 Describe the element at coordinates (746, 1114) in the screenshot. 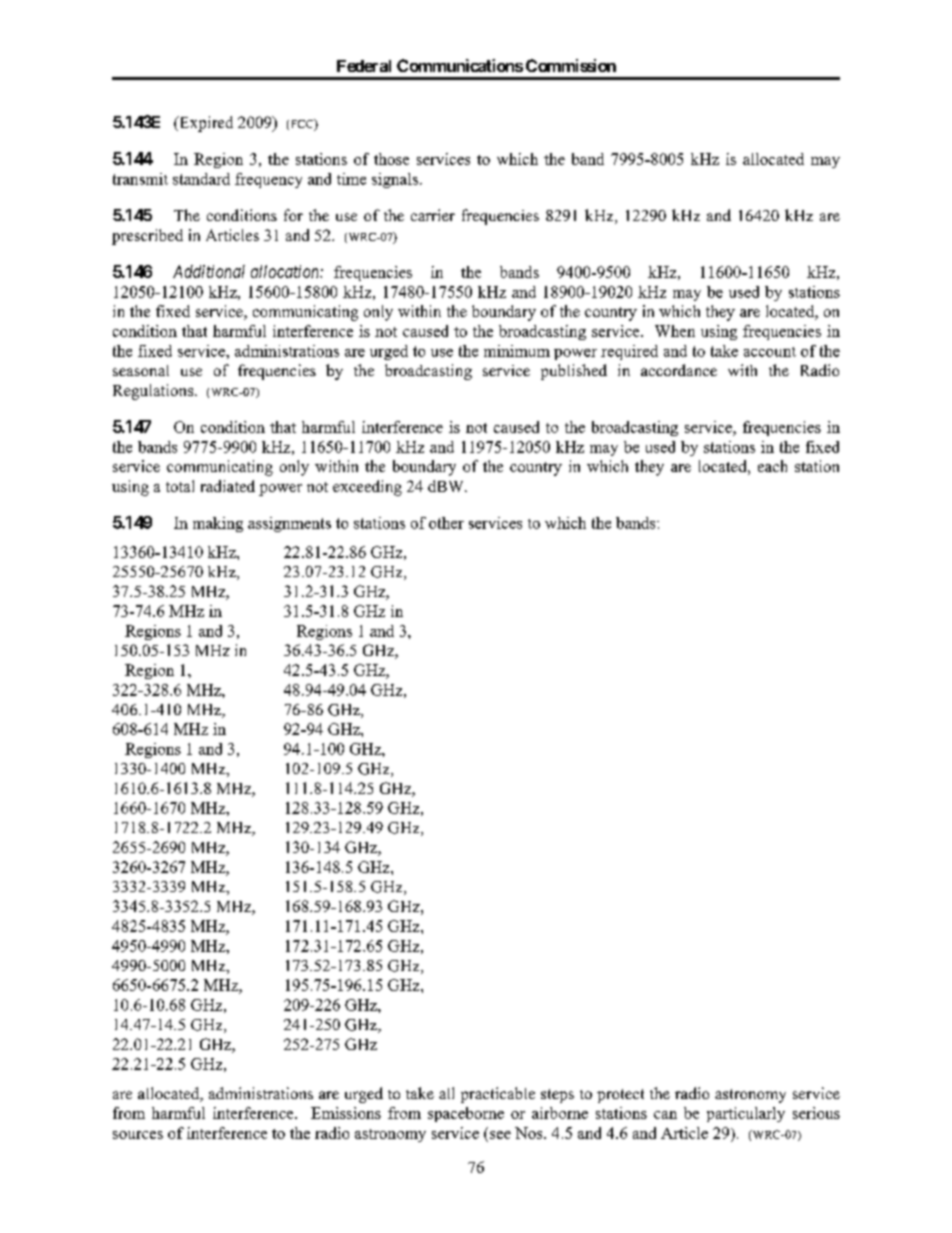

I see `particularly` at that location.
